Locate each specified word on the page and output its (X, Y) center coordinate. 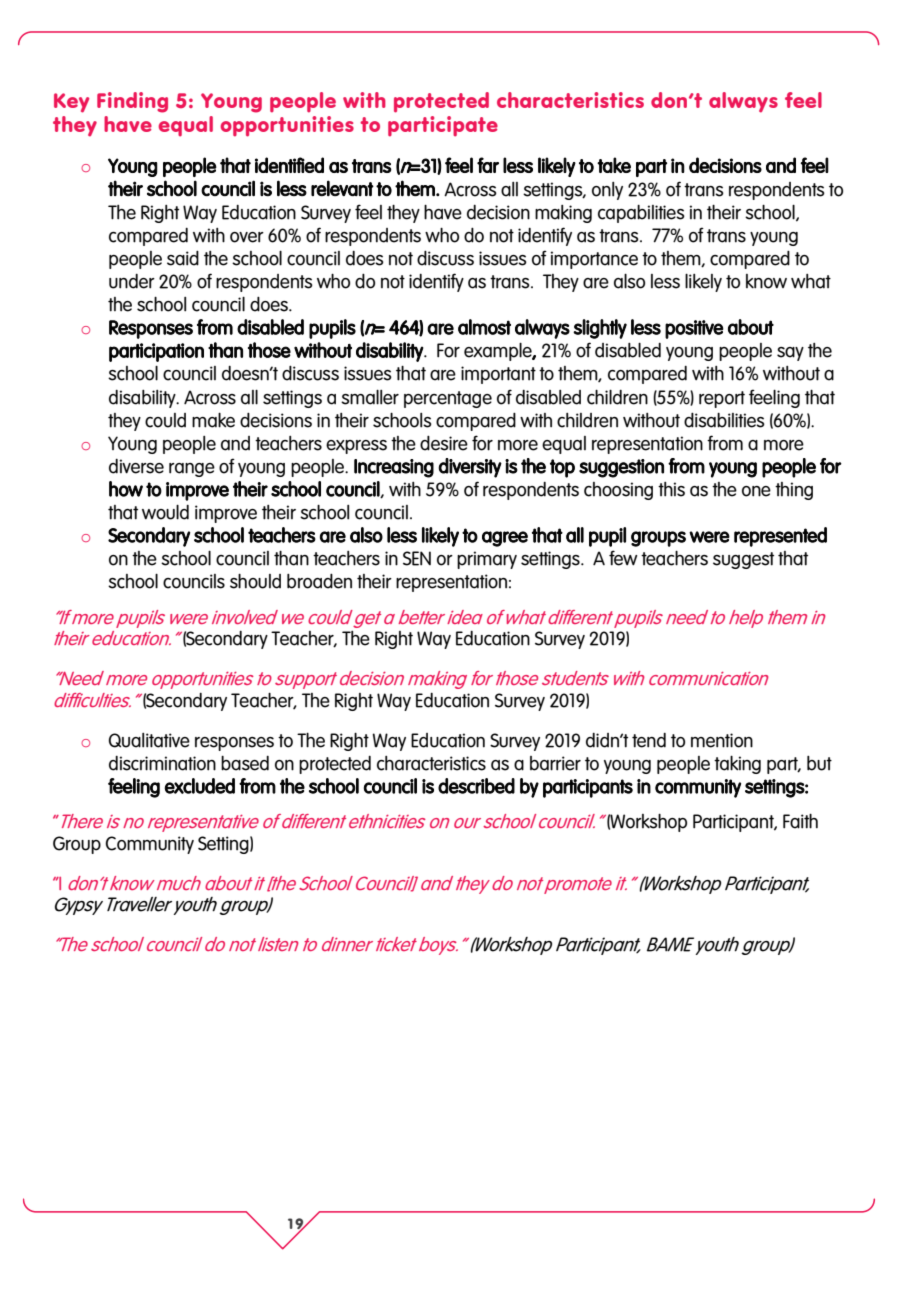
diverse (136, 466)
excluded (199, 786)
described (476, 786)
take (614, 165)
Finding (132, 102)
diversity (470, 468)
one (756, 491)
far (488, 165)
